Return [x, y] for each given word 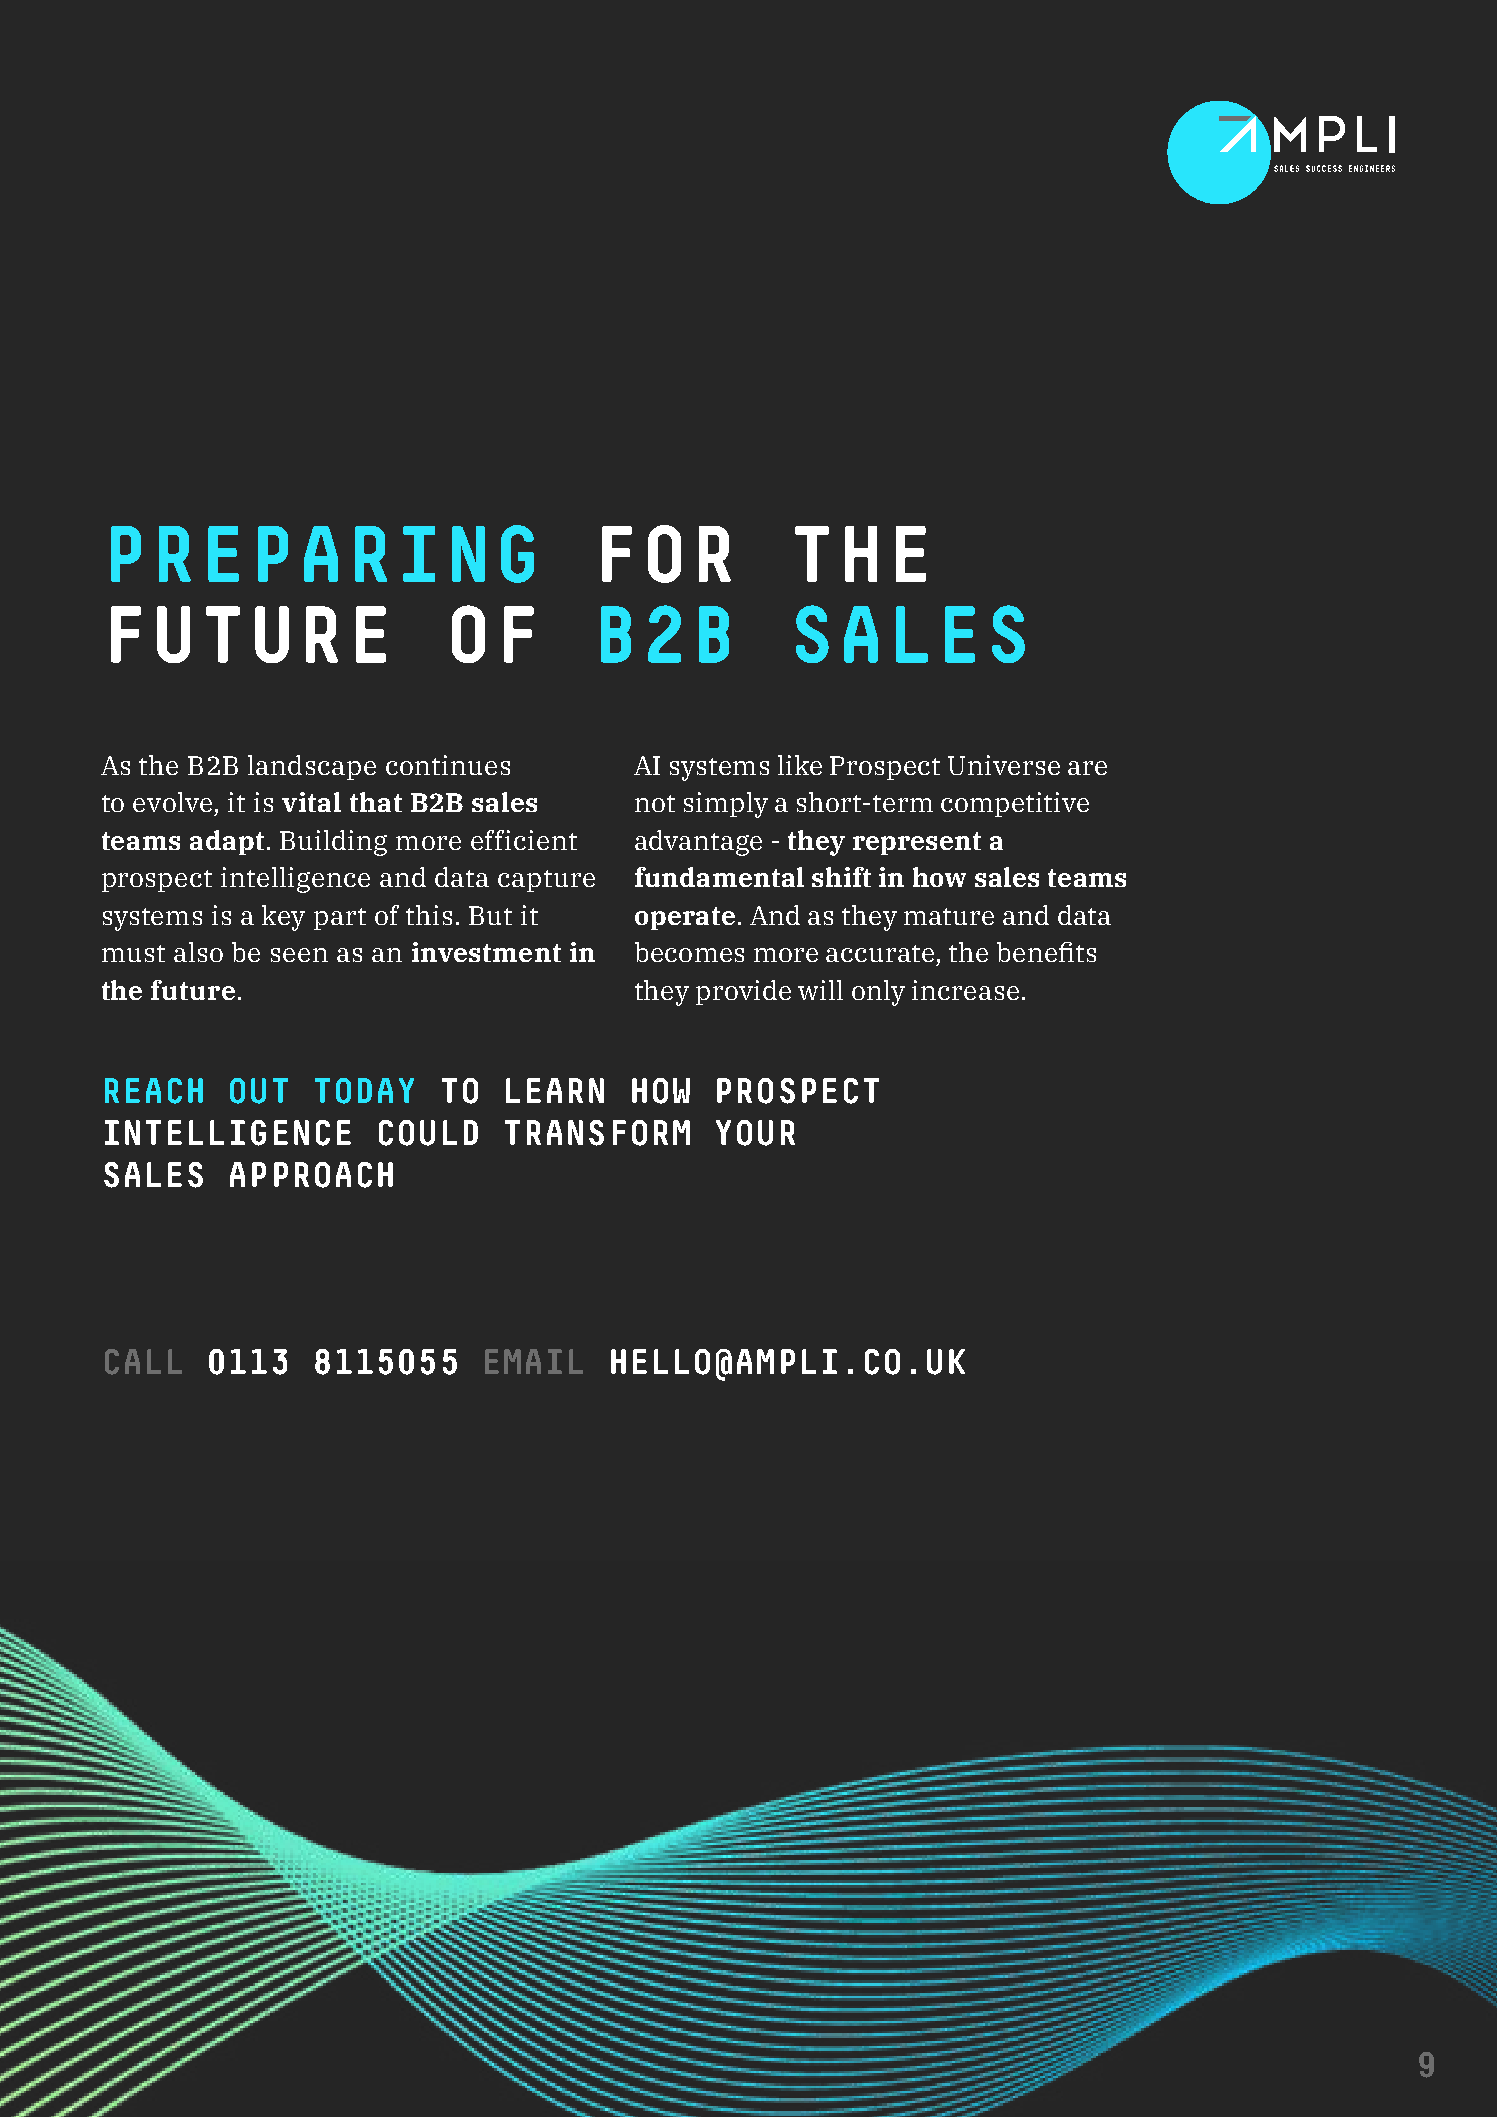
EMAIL [534, 1361]
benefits [1046, 952]
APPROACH [311, 1175]
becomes [689, 952]
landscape [312, 767]
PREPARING [322, 554]
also [198, 952]
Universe [1004, 765]
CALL [143, 1362]
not [655, 803]
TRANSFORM [597, 1133]
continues [448, 765]
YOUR [755, 1133]
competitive [1015, 804]
